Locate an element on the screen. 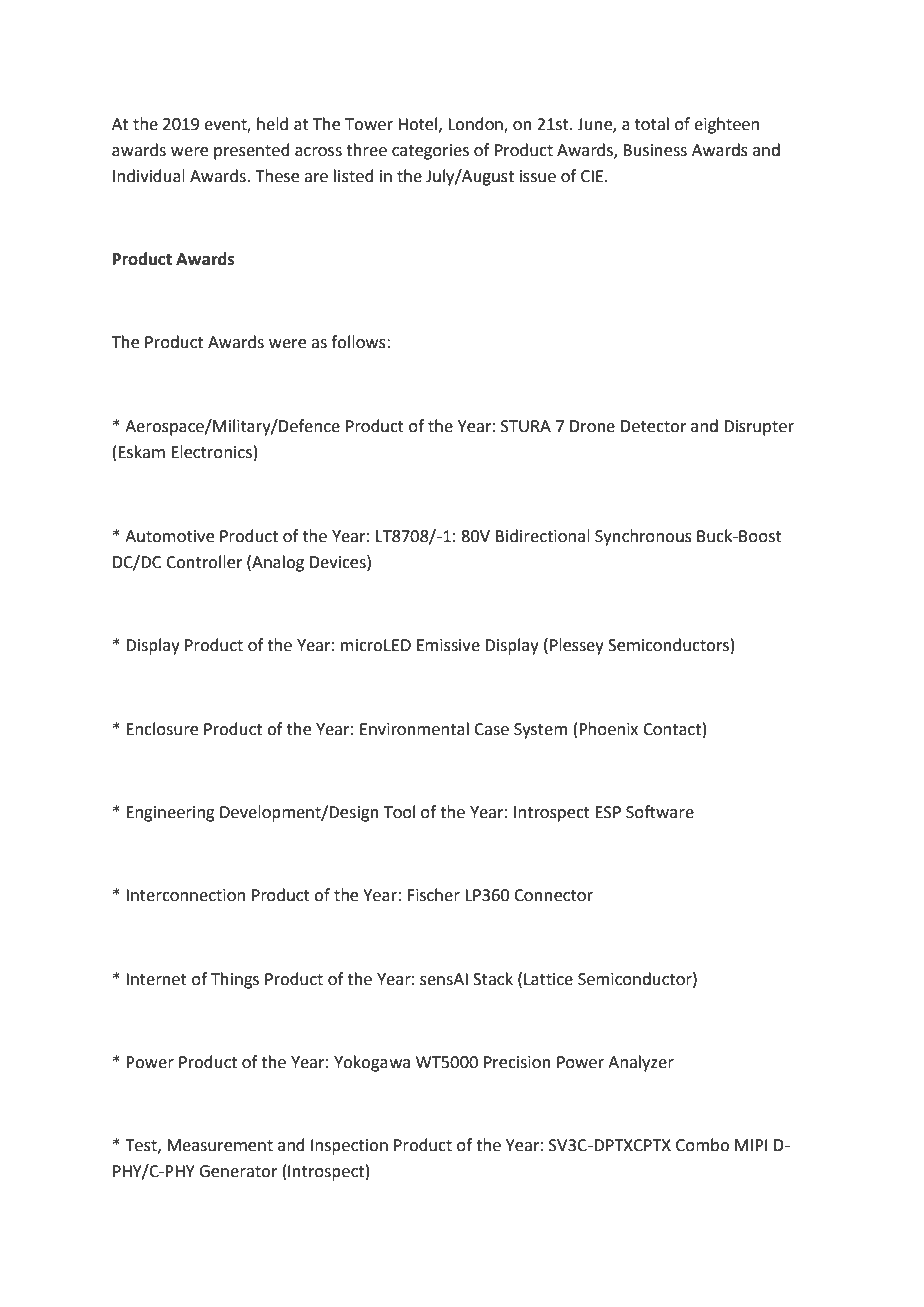  Detector is located at coordinates (654, 426).
